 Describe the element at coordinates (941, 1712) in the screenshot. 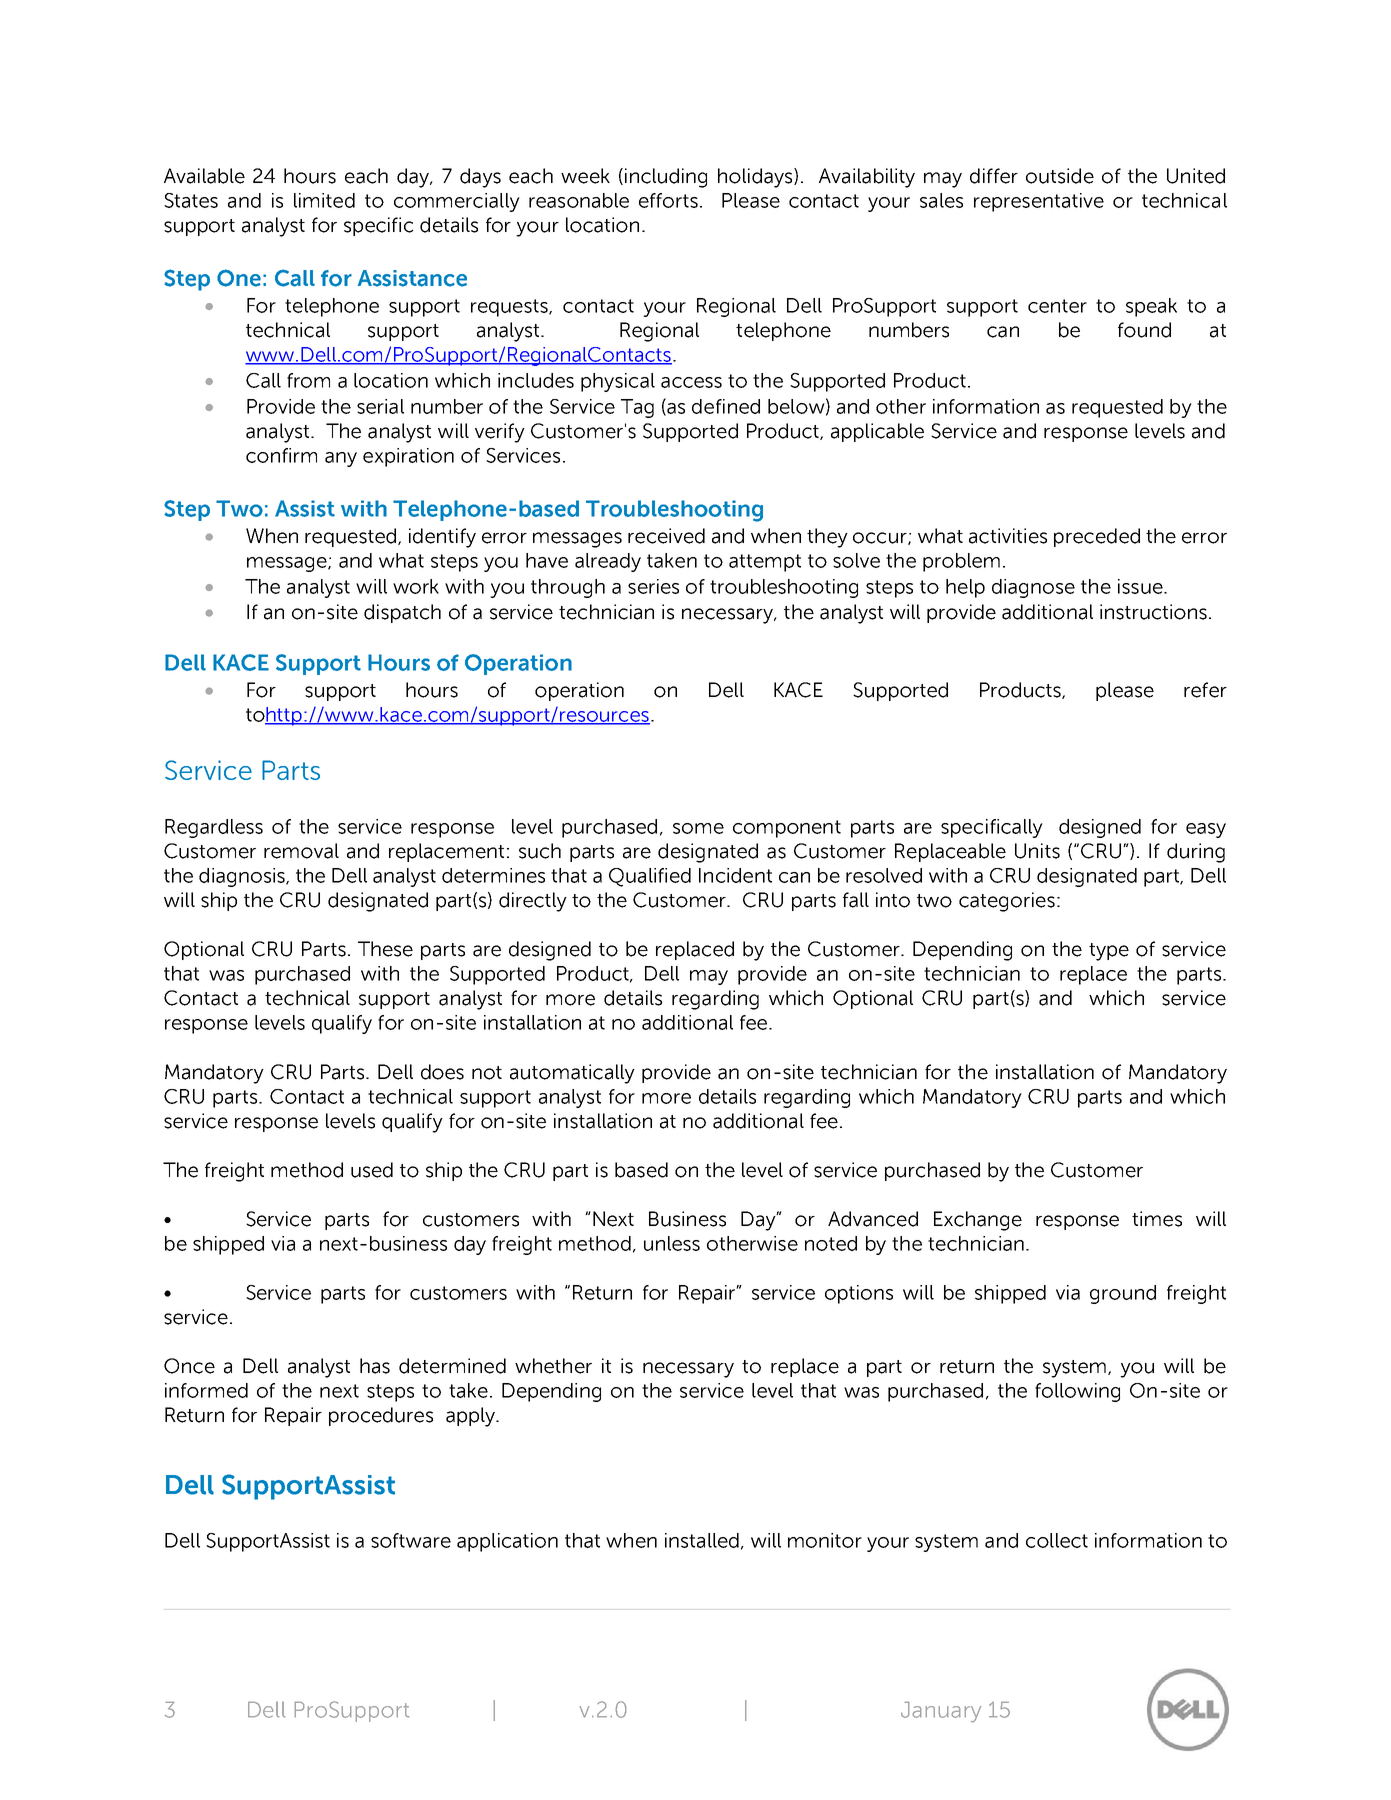

I see `January` at that location.
